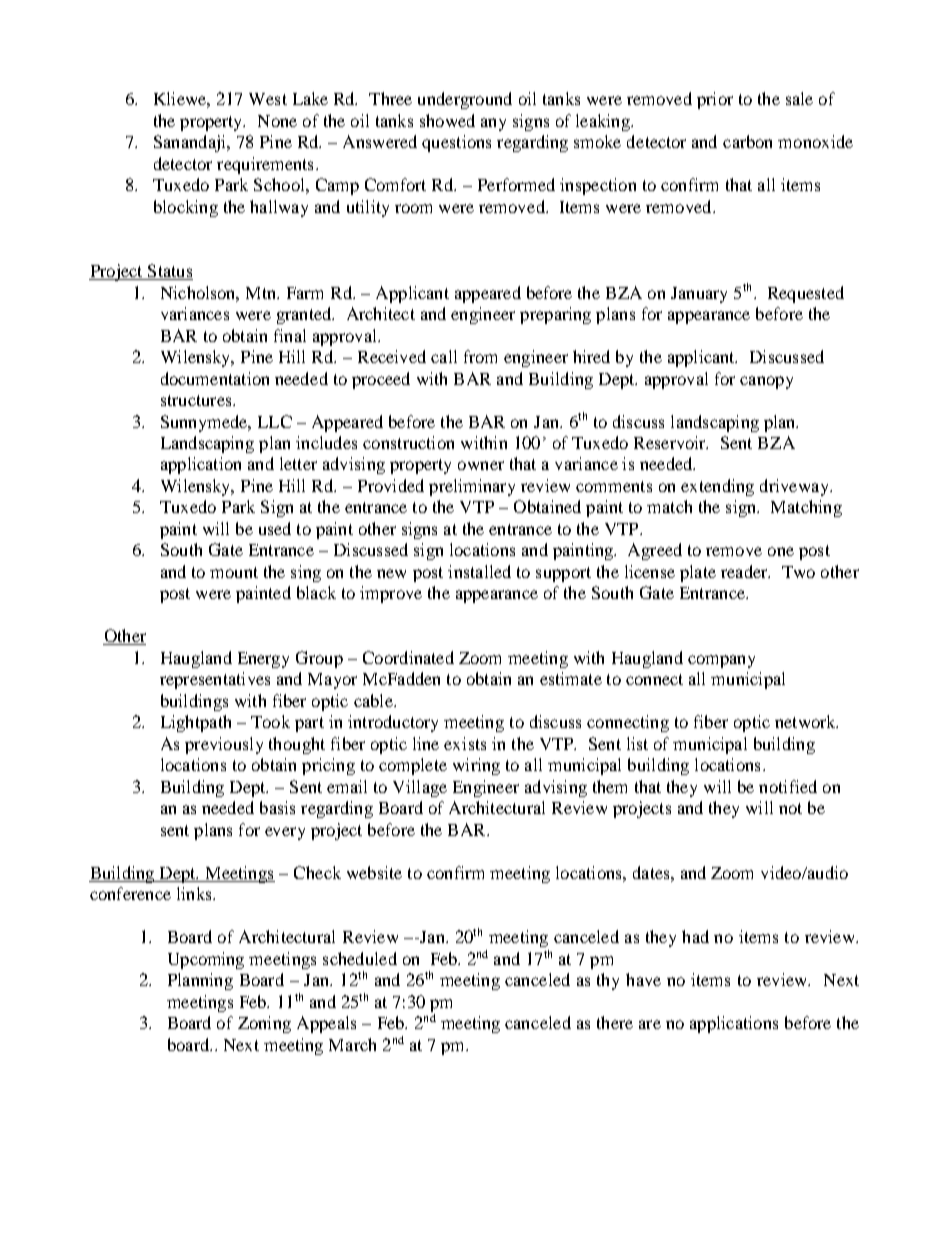 This document has width=952, height=1233. I want to click on showed, so click(447, 120).
